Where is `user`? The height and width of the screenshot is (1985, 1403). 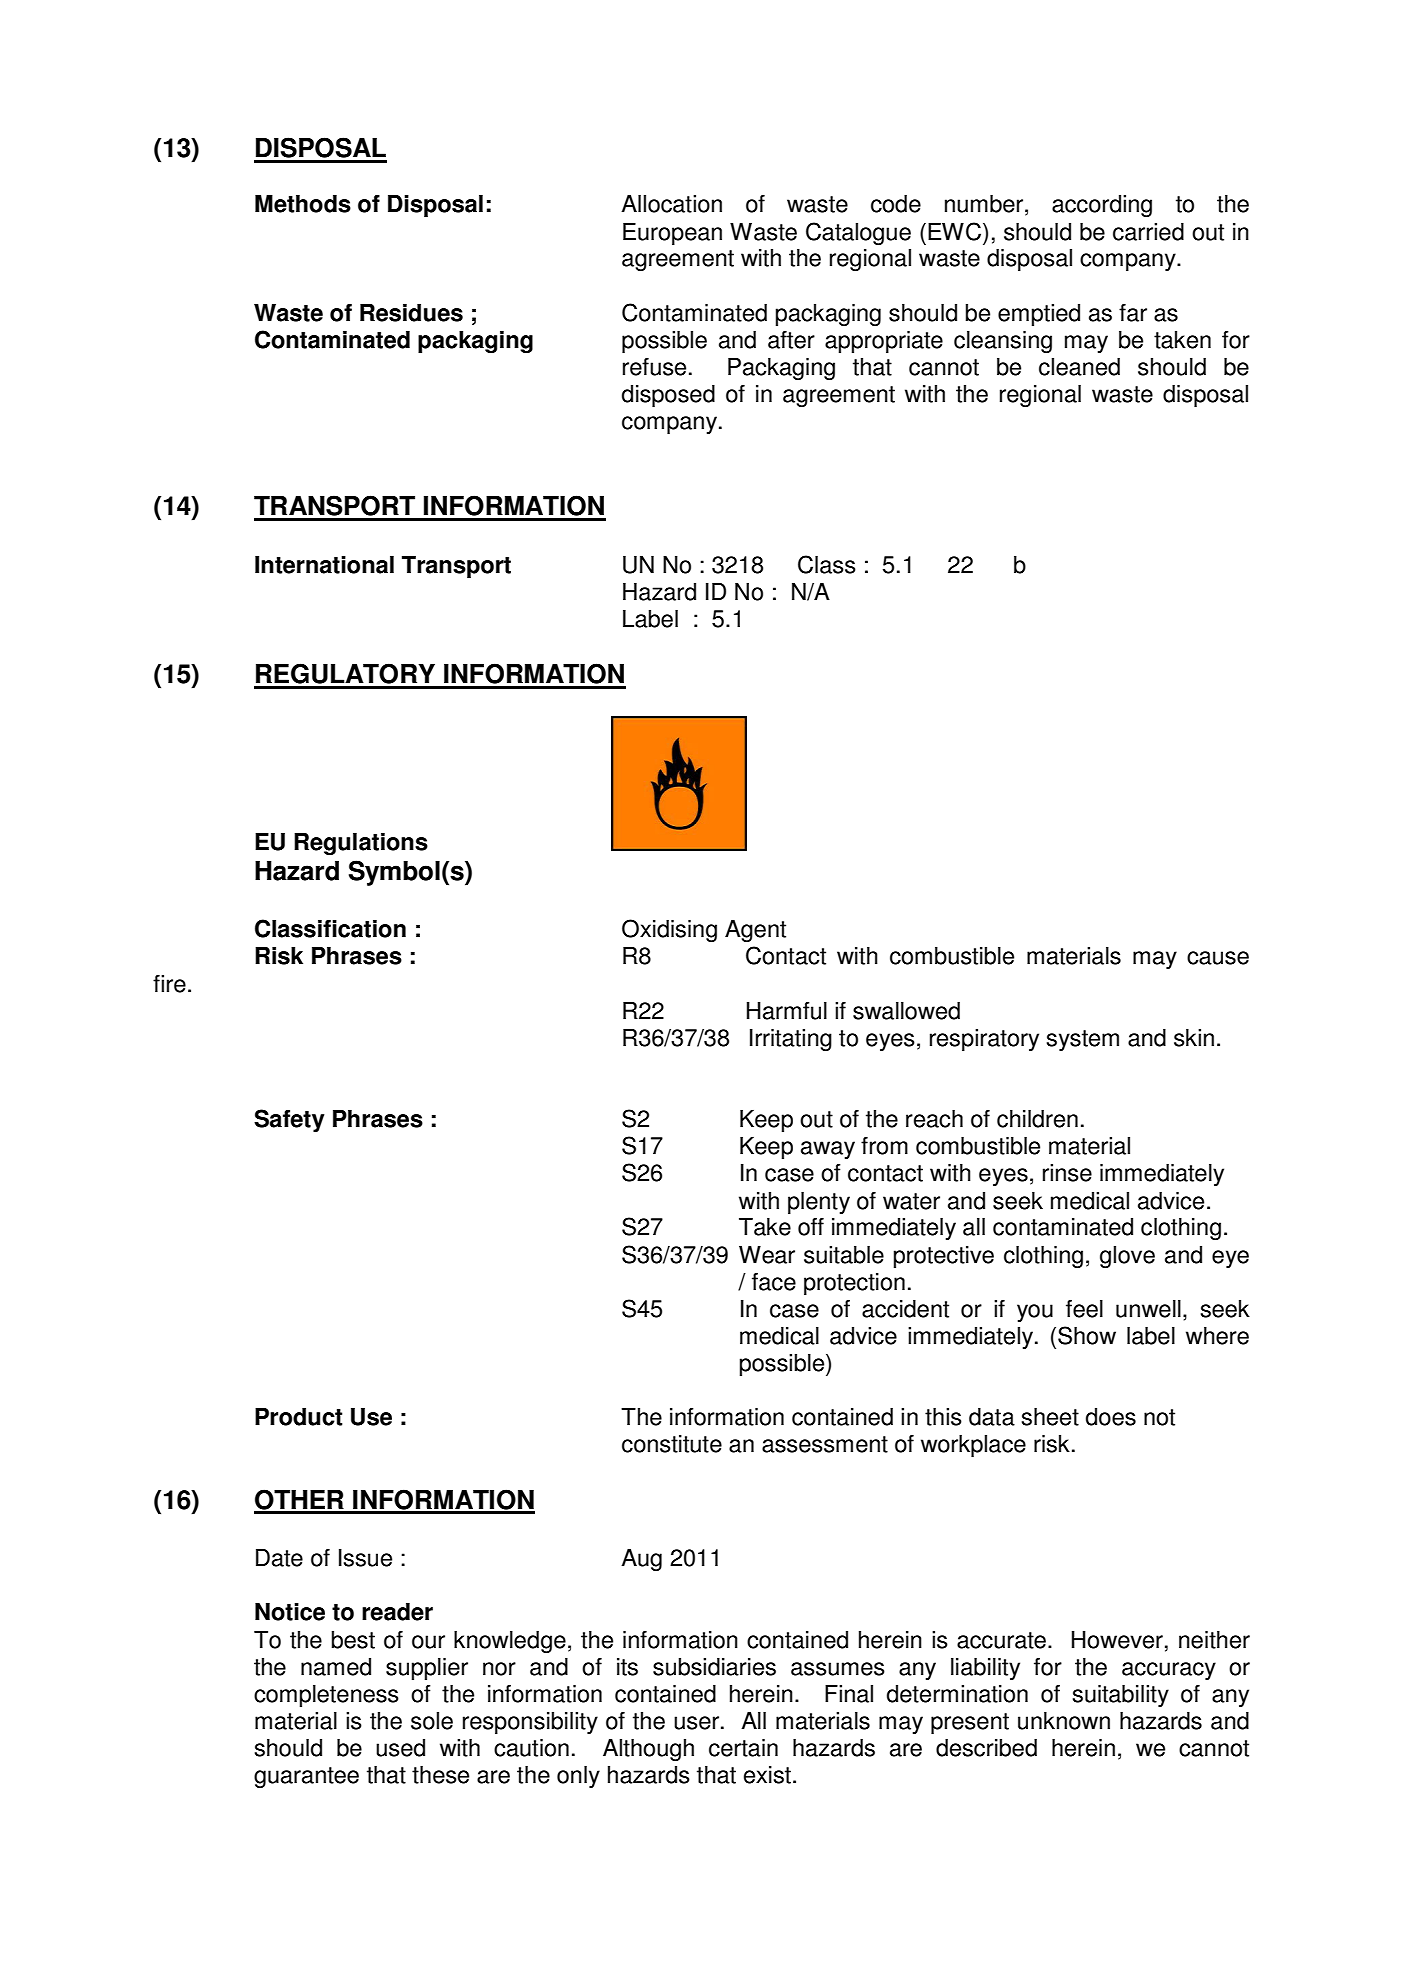
user is located at coordinates (696, 1723).
